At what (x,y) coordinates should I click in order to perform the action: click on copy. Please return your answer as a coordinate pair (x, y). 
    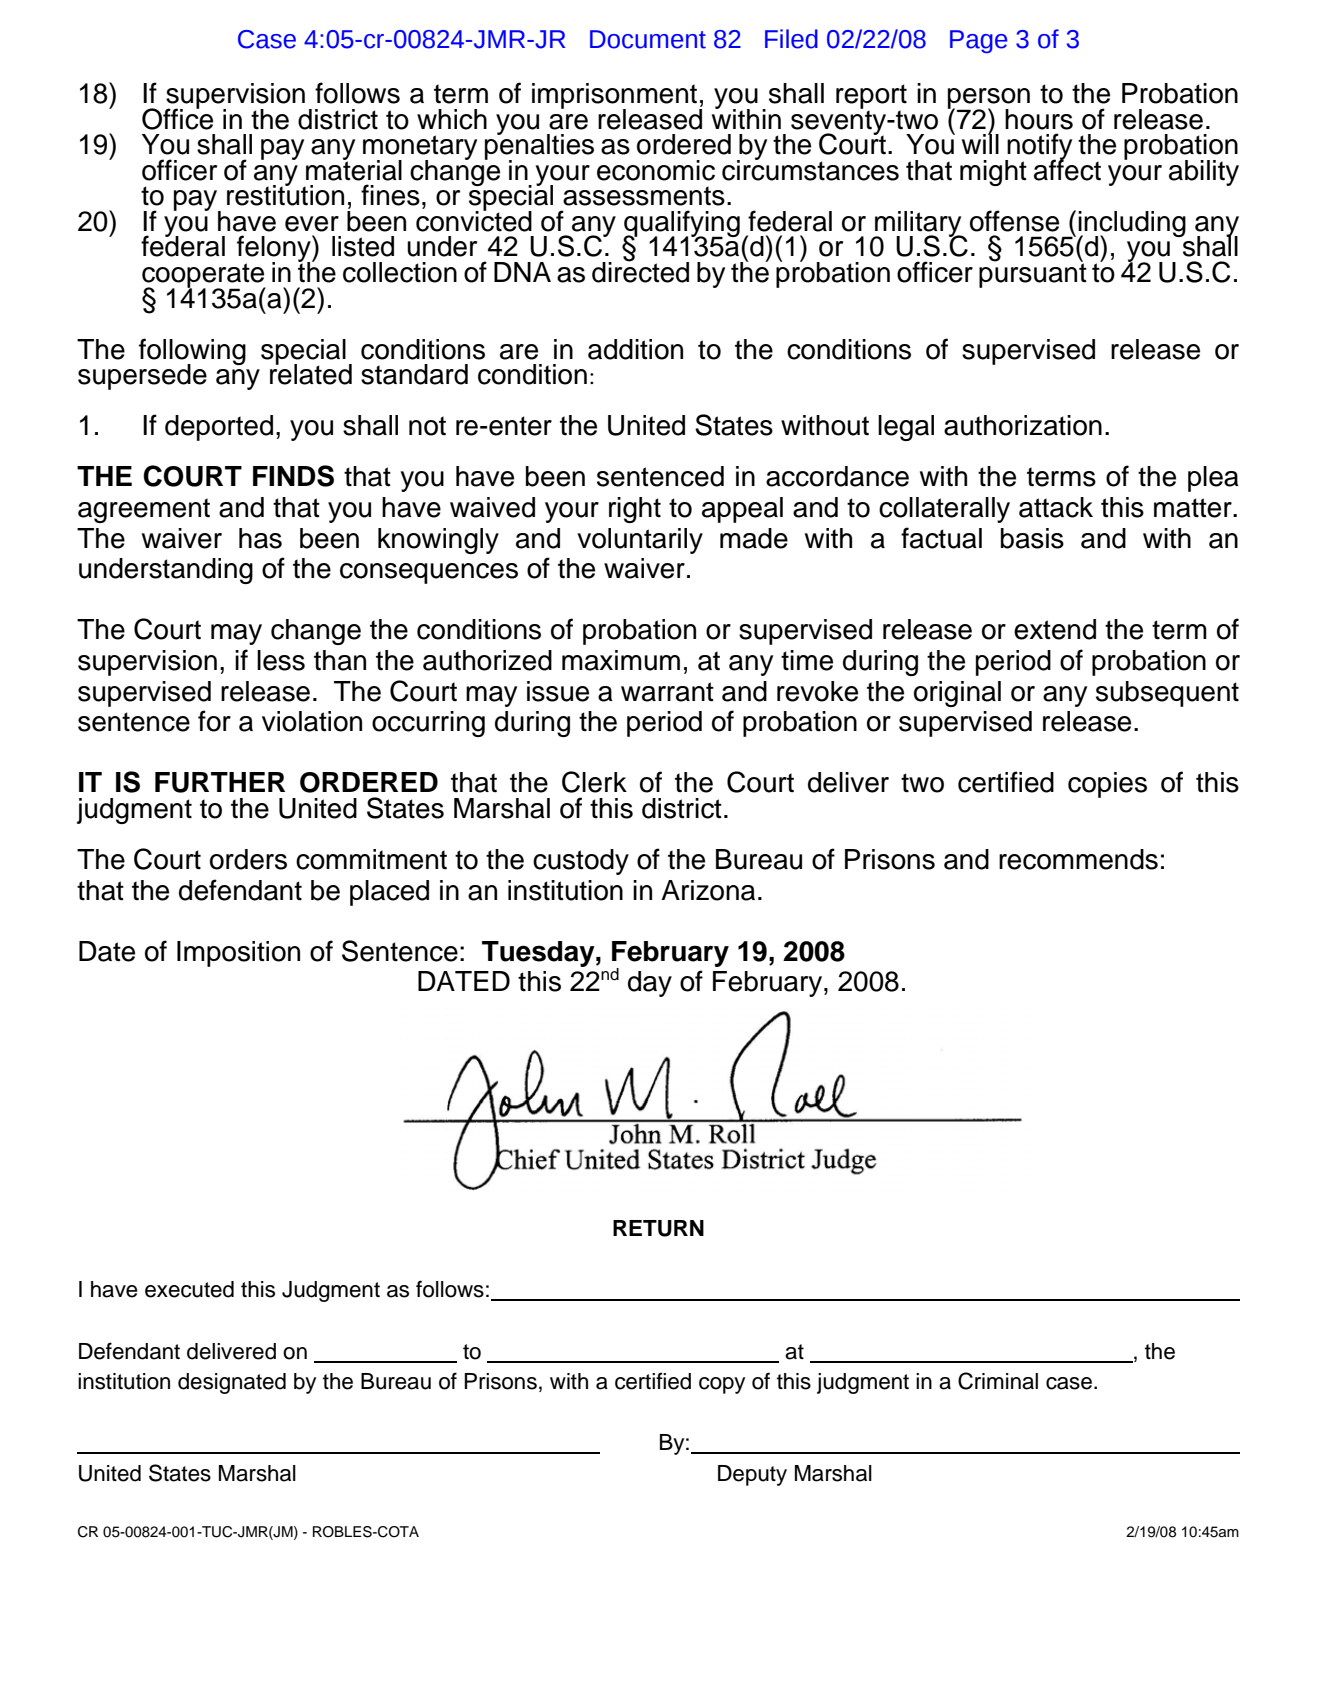
    Looking at the image, I should click on (722, 1385).
